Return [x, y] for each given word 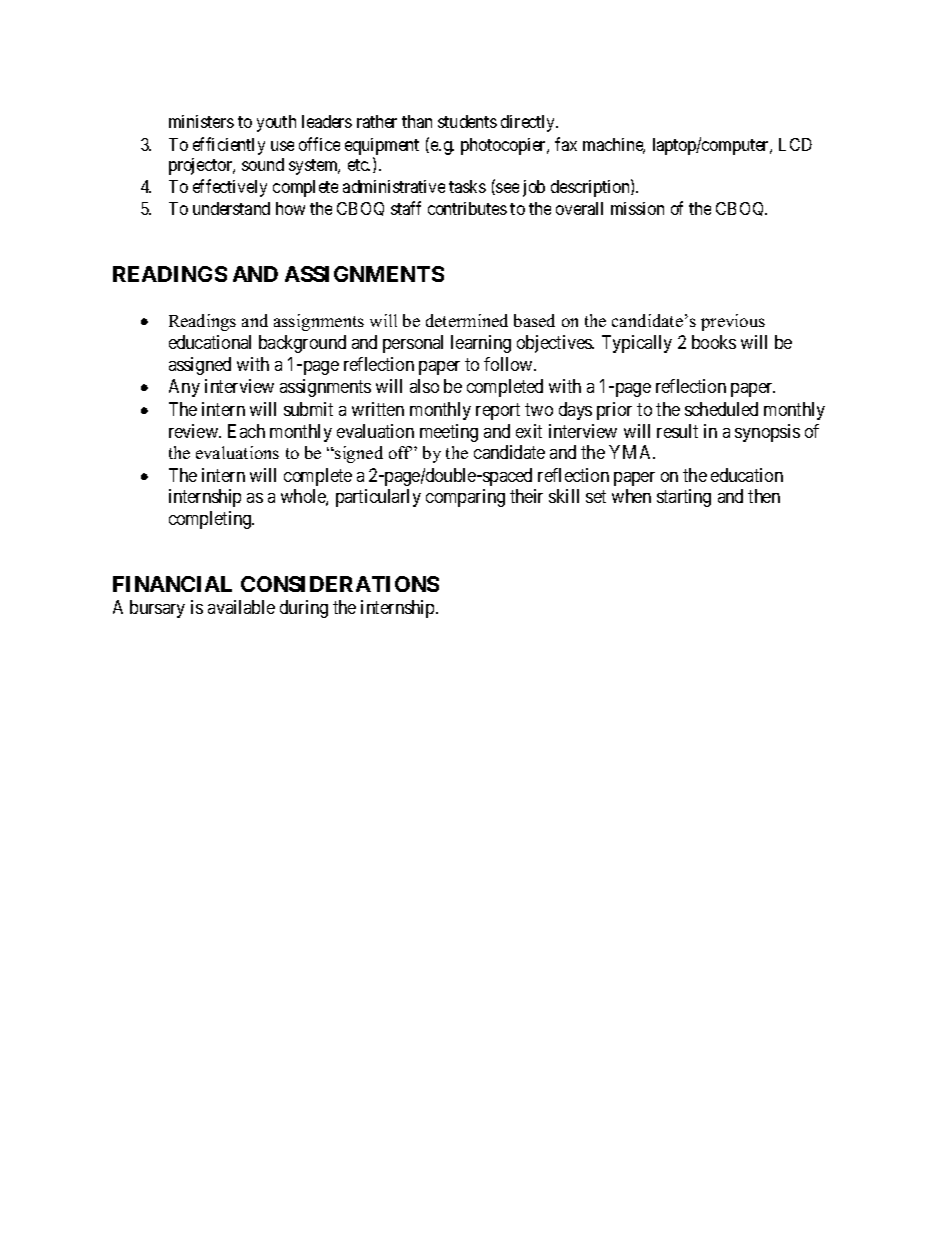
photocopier [504, 146]
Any [184, 388]
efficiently [229, 146]
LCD [795, 144]
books [714, 342]
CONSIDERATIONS [340, 584]
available [241, 607]
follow [509, 364]
